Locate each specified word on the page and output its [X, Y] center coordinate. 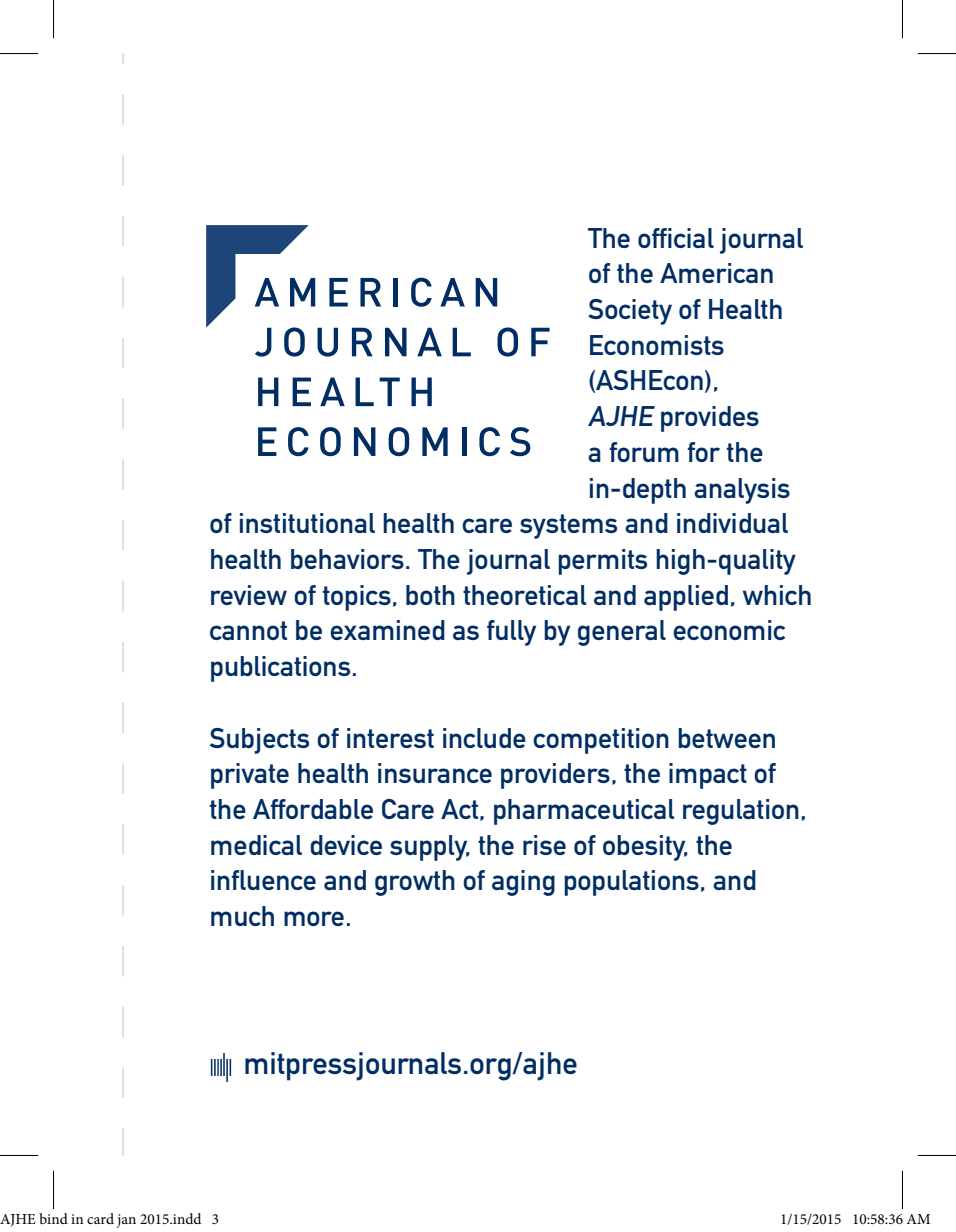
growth [415, 883]
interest [390, 738]
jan [126, 1221]
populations [631, 883]
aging [523, 883]
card [100, 1218]
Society [630, 312]
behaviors [347, 559]
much [242, 916]
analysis [742, 491]
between [726, 738]
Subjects [259, 741]
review [249, 595]
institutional [307, 523]
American [716, 273]
